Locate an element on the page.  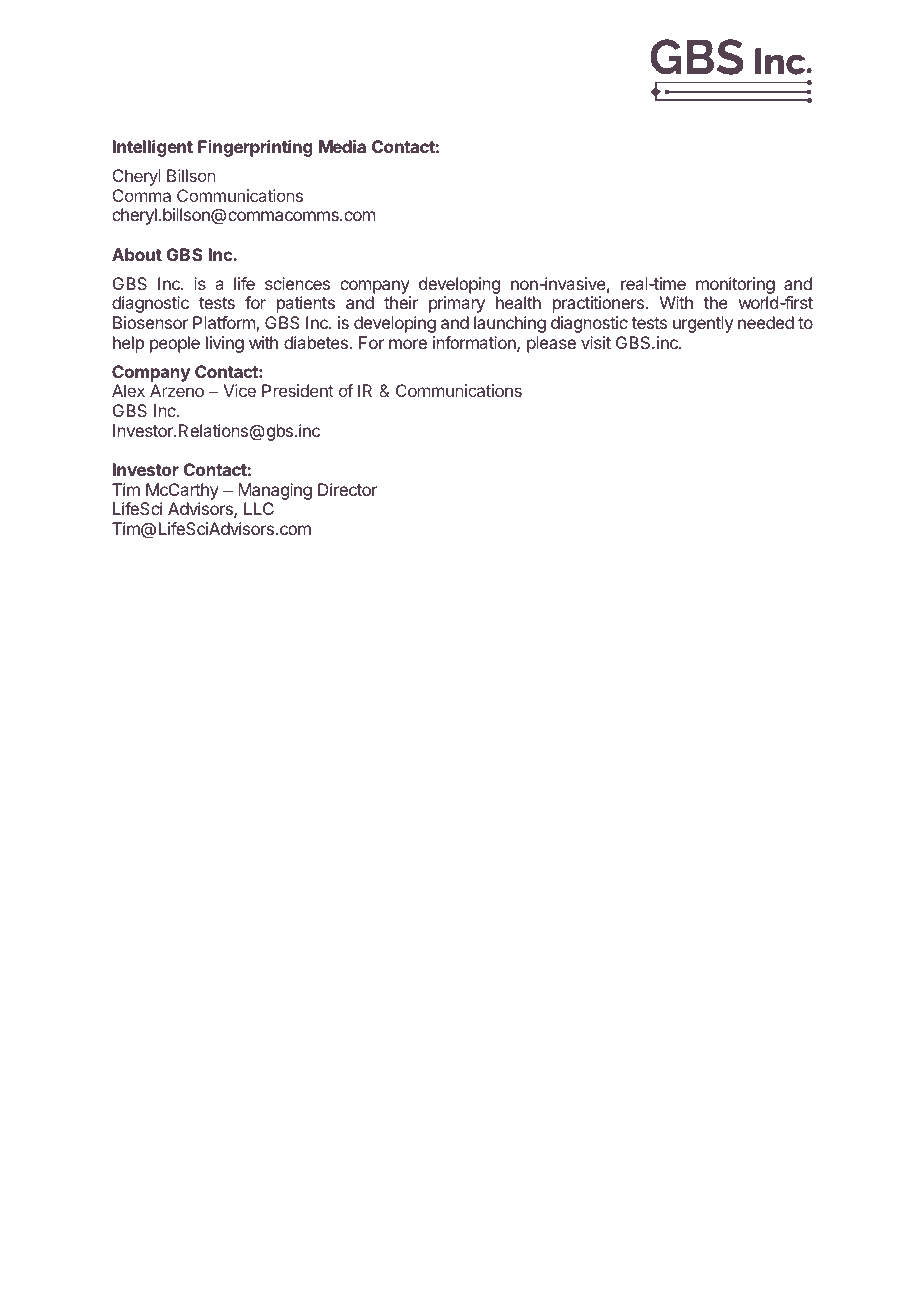
primary is located at coordinates (457, 304).
